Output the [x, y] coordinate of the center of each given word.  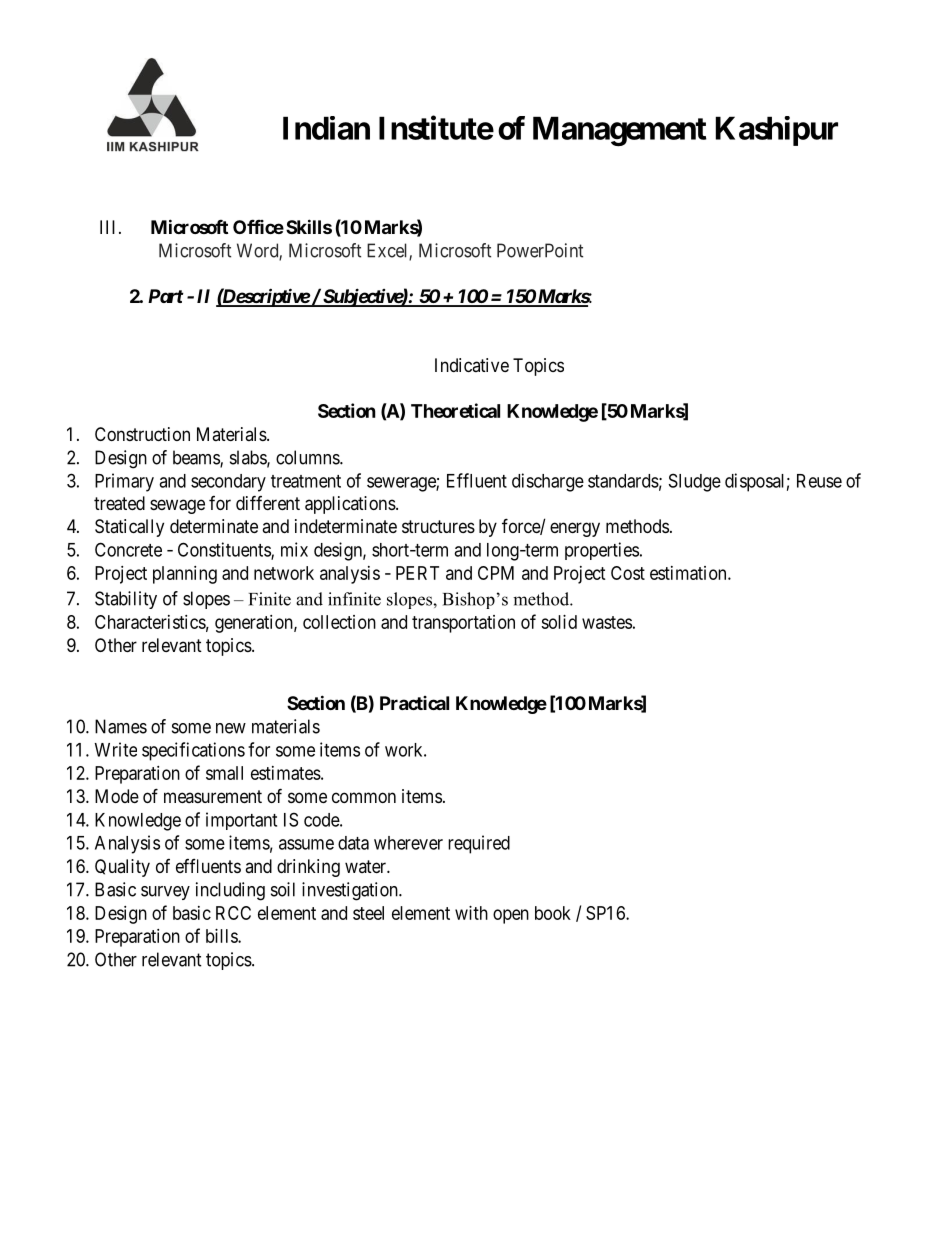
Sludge [695, 482]
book [553, 913]
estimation [689, 573]
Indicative [472, 365]
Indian [326, 128]
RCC [233, 913]
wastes [607, 622]
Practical [414, 703]
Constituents [225, 550]
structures [438, 526]
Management [620, 131]
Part [166, 296]
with [471, 913]
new [231, 728]
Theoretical [455, 410]
